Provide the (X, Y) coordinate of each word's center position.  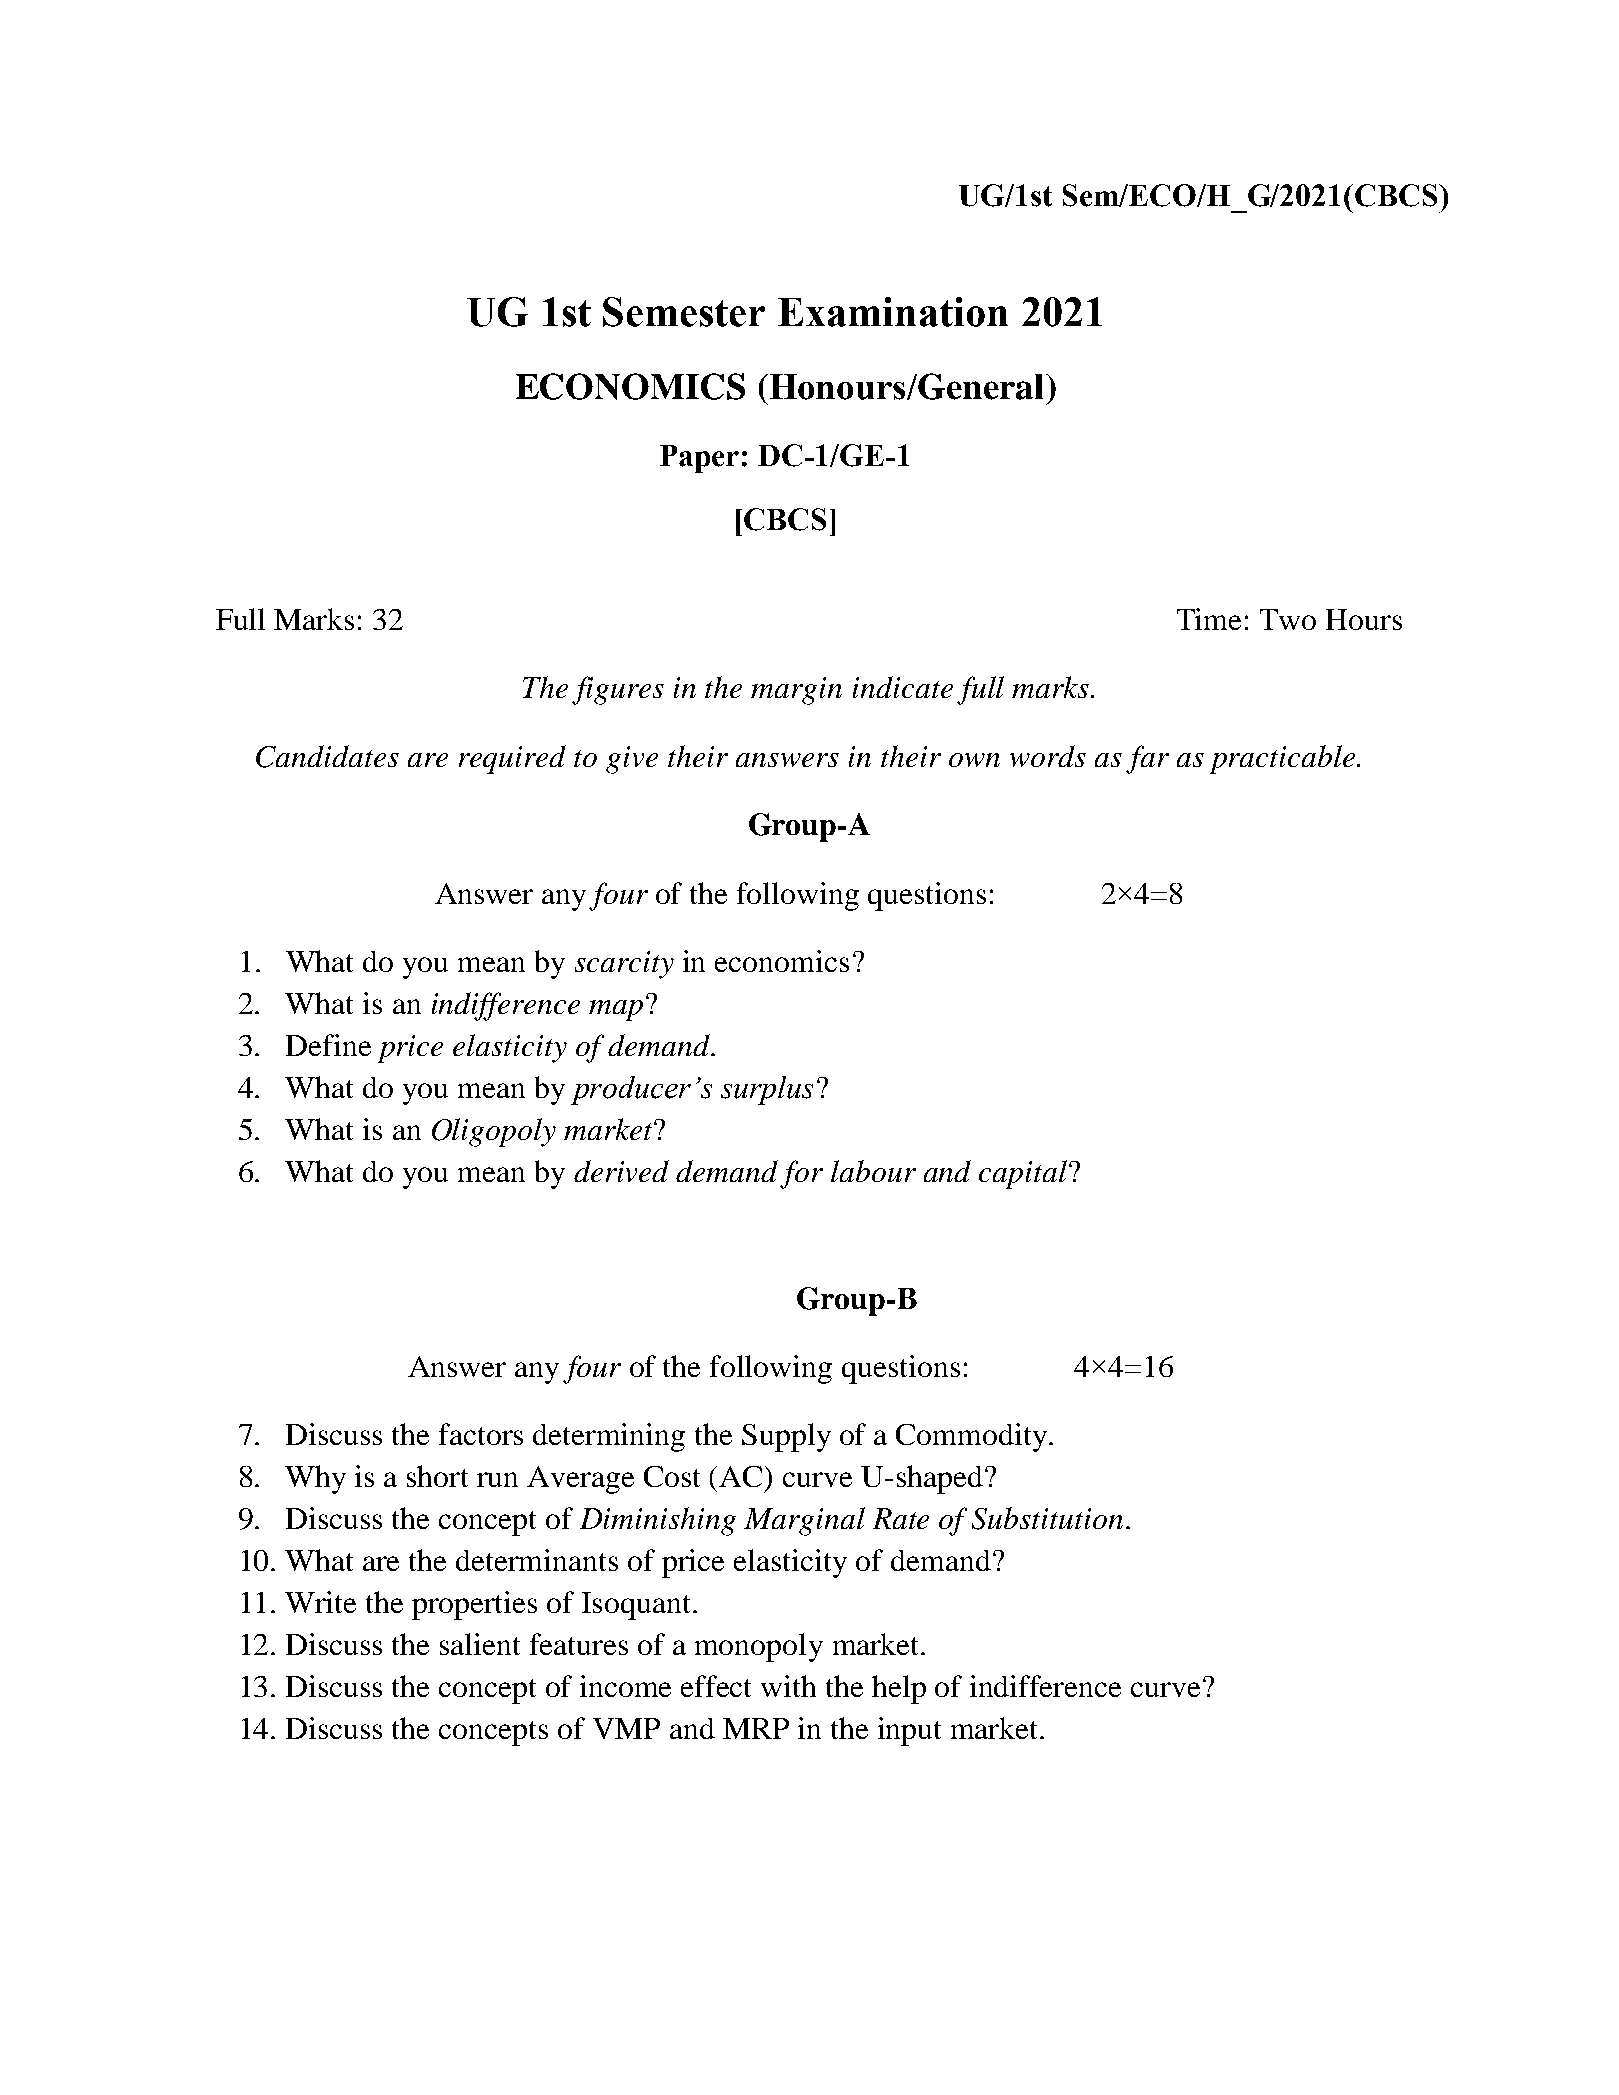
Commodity (973, 1437)
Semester (684, 312)
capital (1024, 1174)
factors (481, 1434)
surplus (767, 1090)
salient (480, 1644)
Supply (786, 1437)
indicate (903, 687)
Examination (893, 312)
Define (328, 1045)
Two (1288, 619)
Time (1209, 619)
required (512, 759)
